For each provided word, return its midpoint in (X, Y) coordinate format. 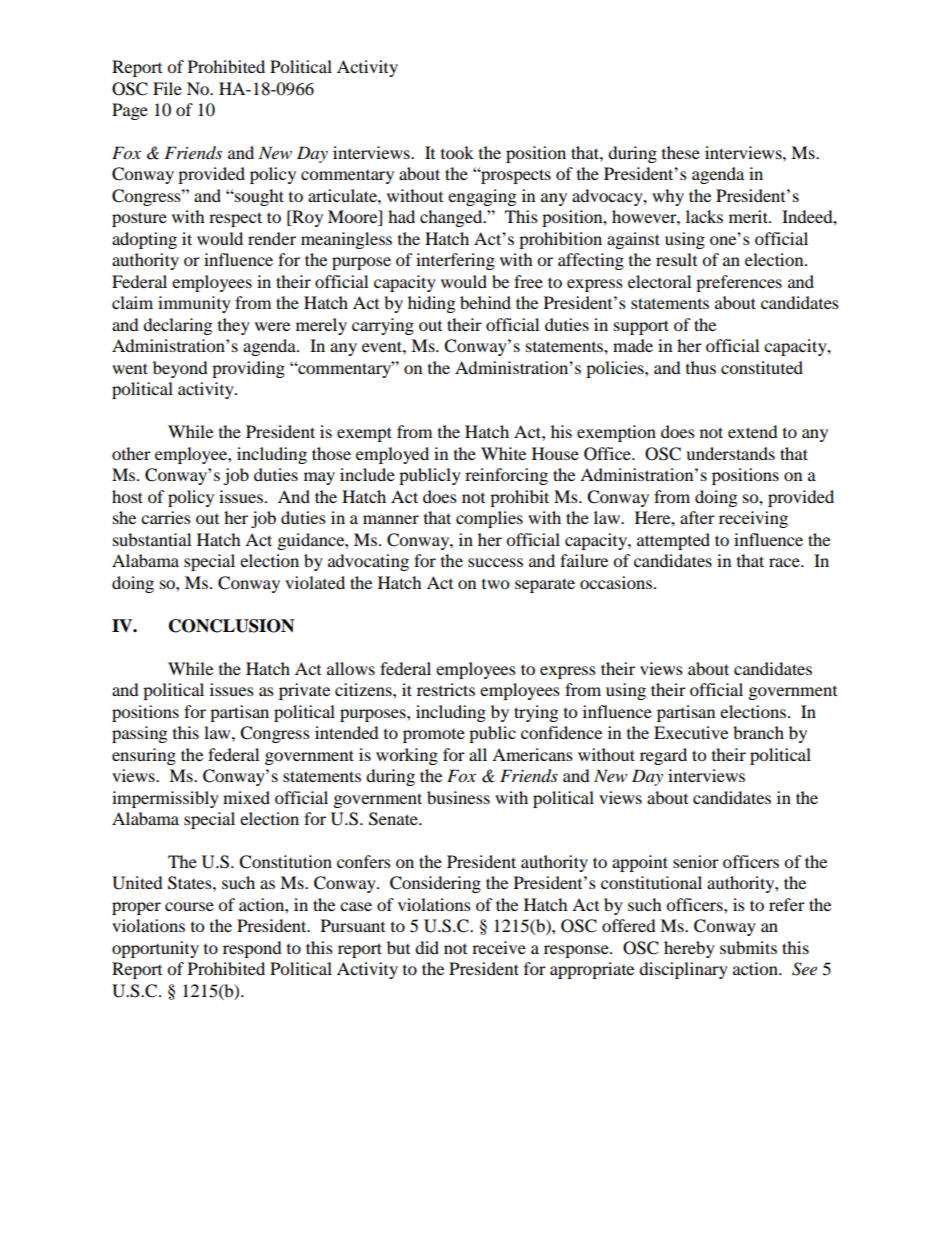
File (167, 88)
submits (748, 947)
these (681, 152)
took (457, 152)
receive (499, 947)
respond (252, 949)
